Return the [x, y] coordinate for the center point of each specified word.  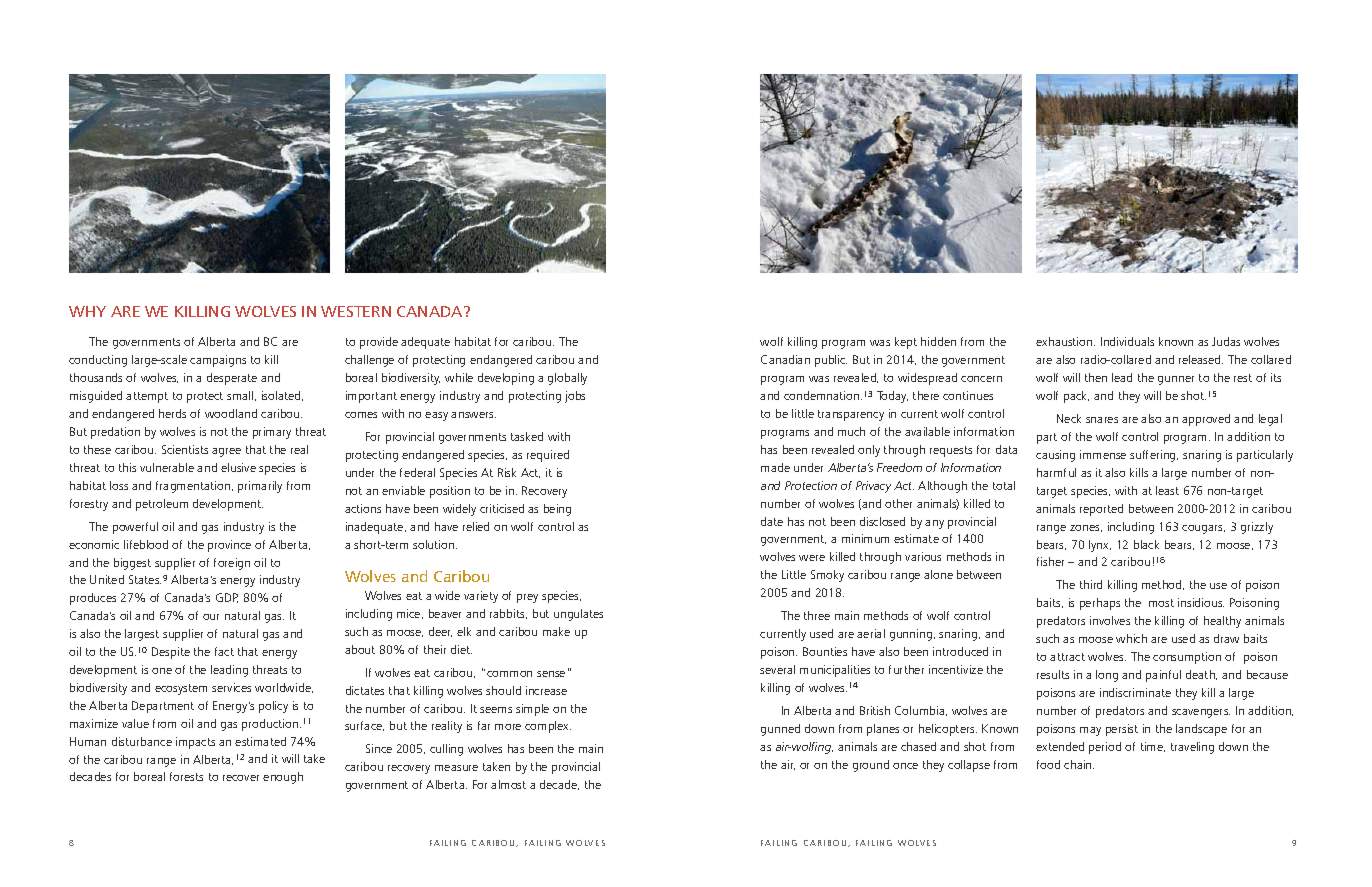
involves [1110, 620]
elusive [238, 467]
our [211, 617]
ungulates [578, 615]
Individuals [1127, 341]
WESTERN [356, 311]
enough [283, 778]
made [775, 467]
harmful [1056, 472]
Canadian [785, 359]
